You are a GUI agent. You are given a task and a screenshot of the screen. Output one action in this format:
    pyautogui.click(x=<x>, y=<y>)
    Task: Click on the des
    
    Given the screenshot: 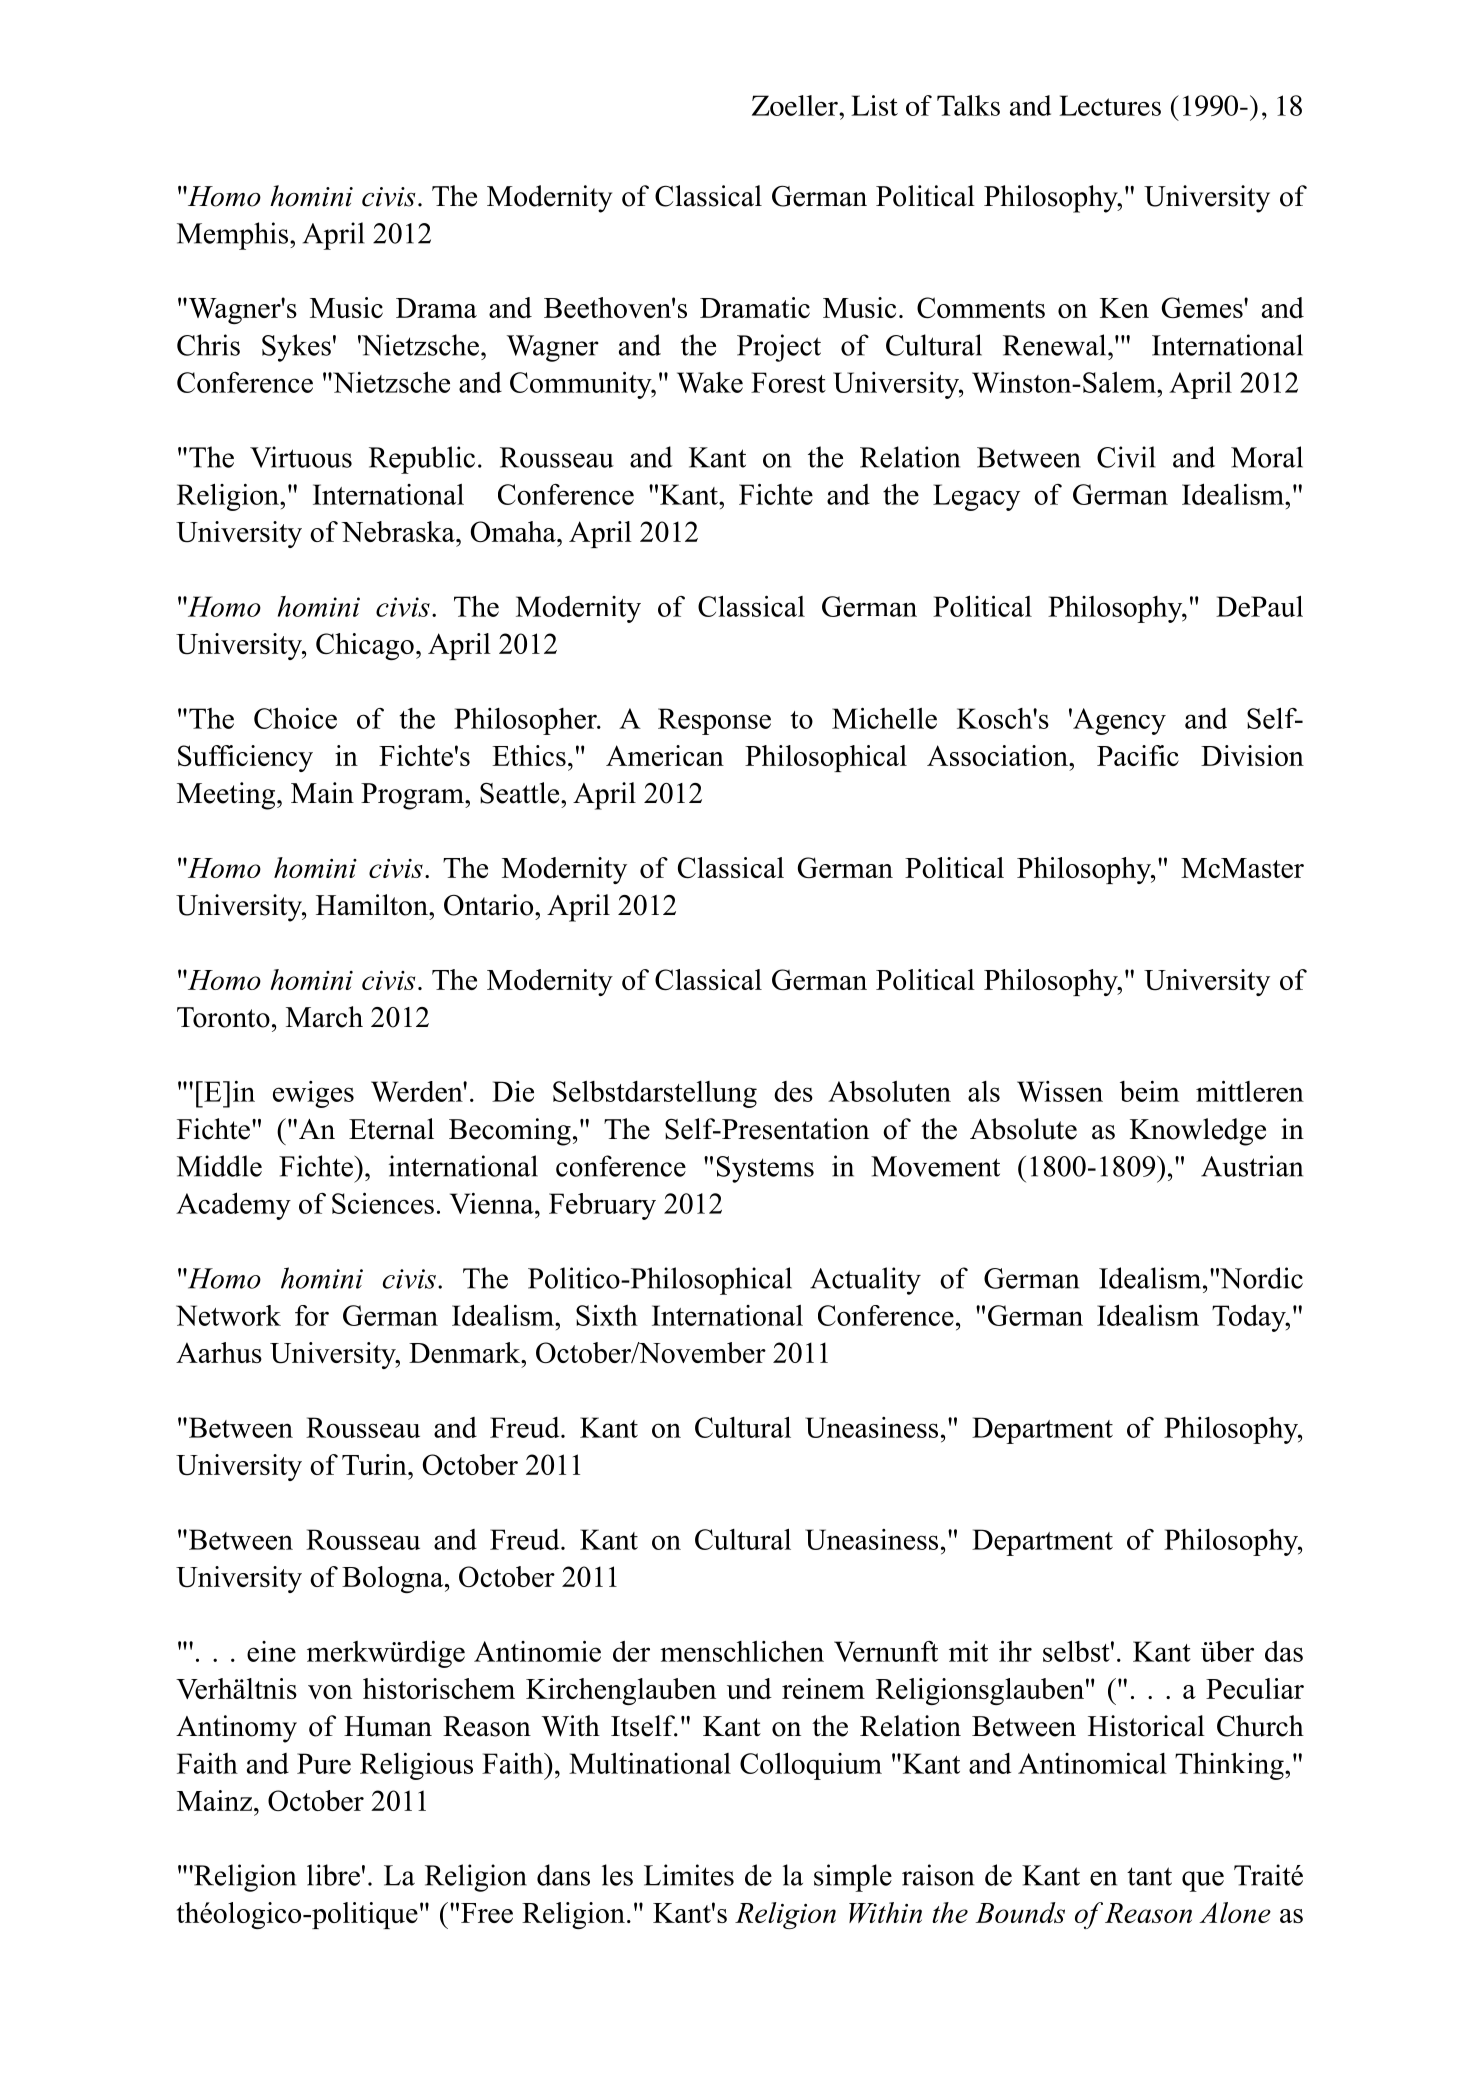 What is the action you would take?
    pyautogui.click(x=793, y=1091)
